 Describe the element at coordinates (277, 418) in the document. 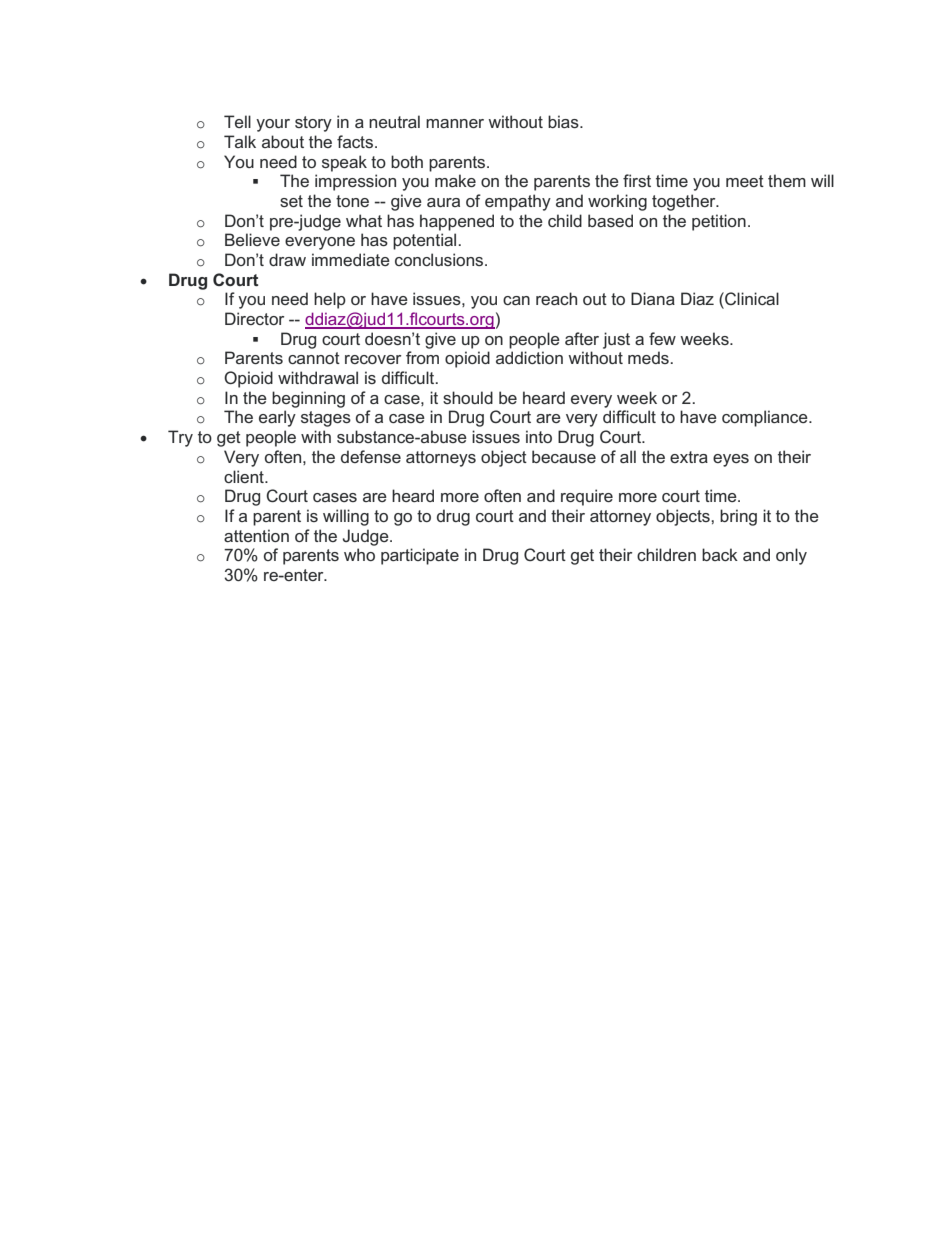

I see `early` at that location.
